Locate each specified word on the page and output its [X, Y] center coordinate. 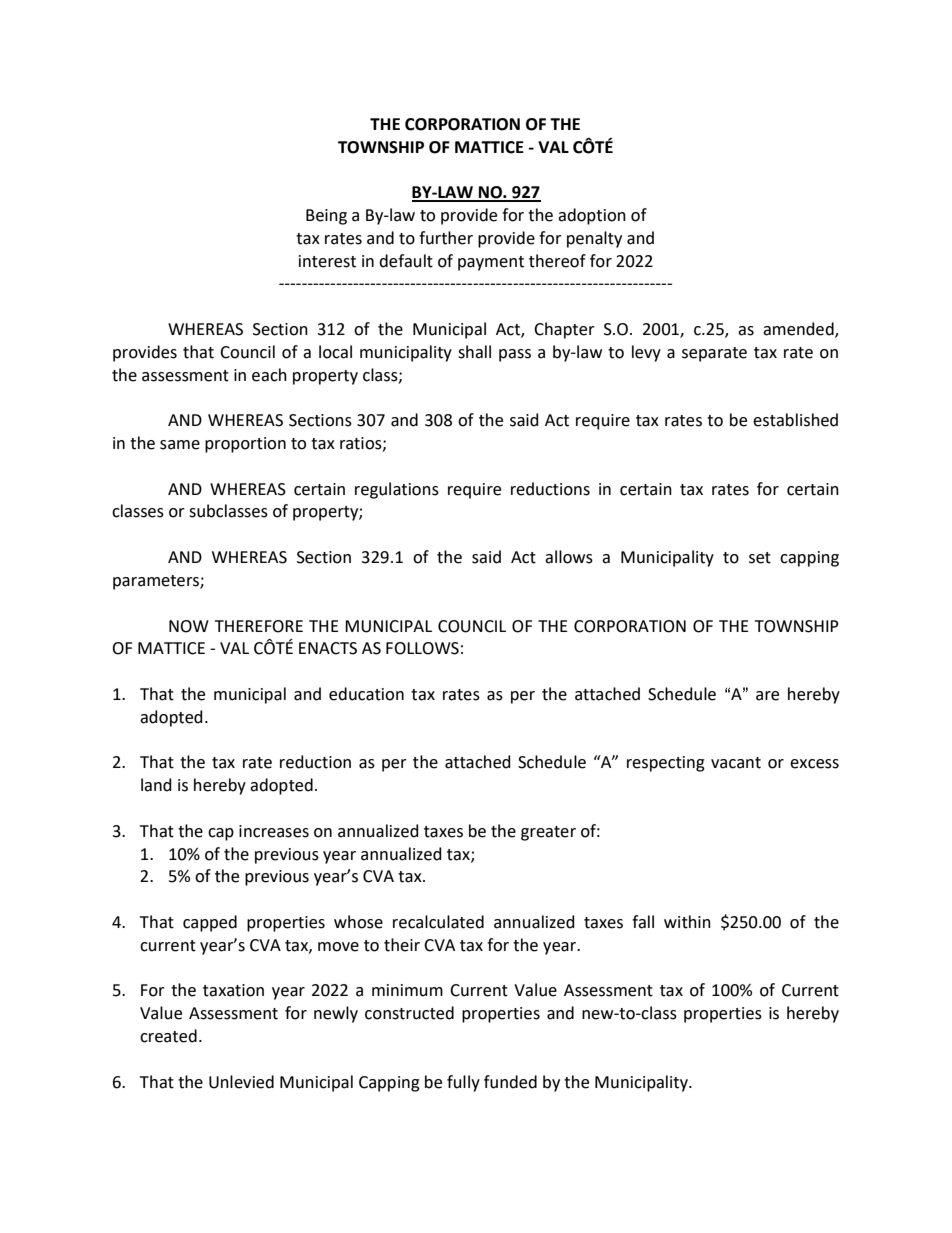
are [767, 696]
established [795, 420]
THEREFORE [259, 626]
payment [491, 263]
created [168, 1036]
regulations [397, 490]
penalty [594, 239]
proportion [245, 445]
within [687, 922]
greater [548, 833]
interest [327, 261]
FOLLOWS [422, 648]
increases [274, 831]
